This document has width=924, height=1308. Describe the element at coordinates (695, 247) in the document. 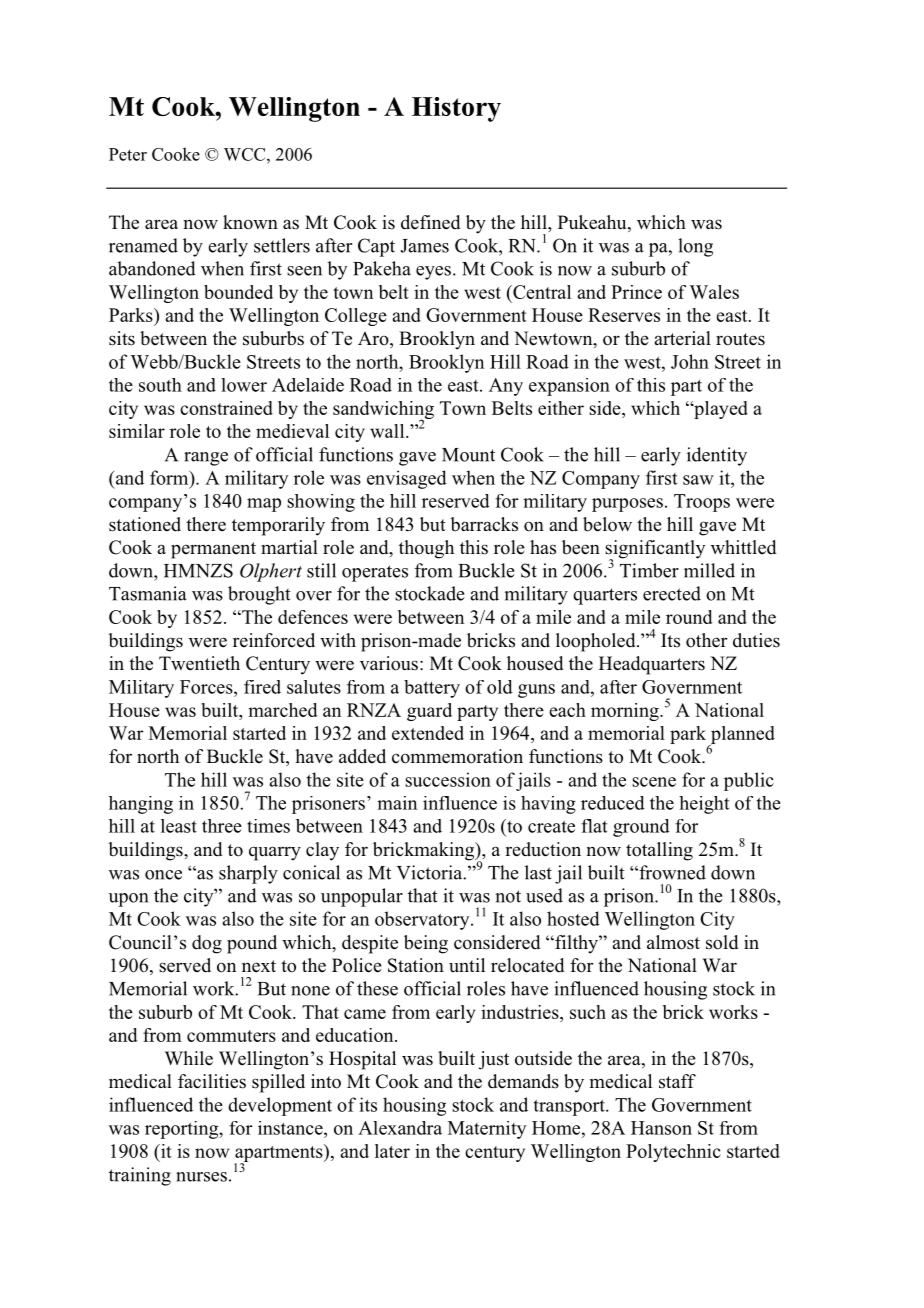

I see `long` at that location.
